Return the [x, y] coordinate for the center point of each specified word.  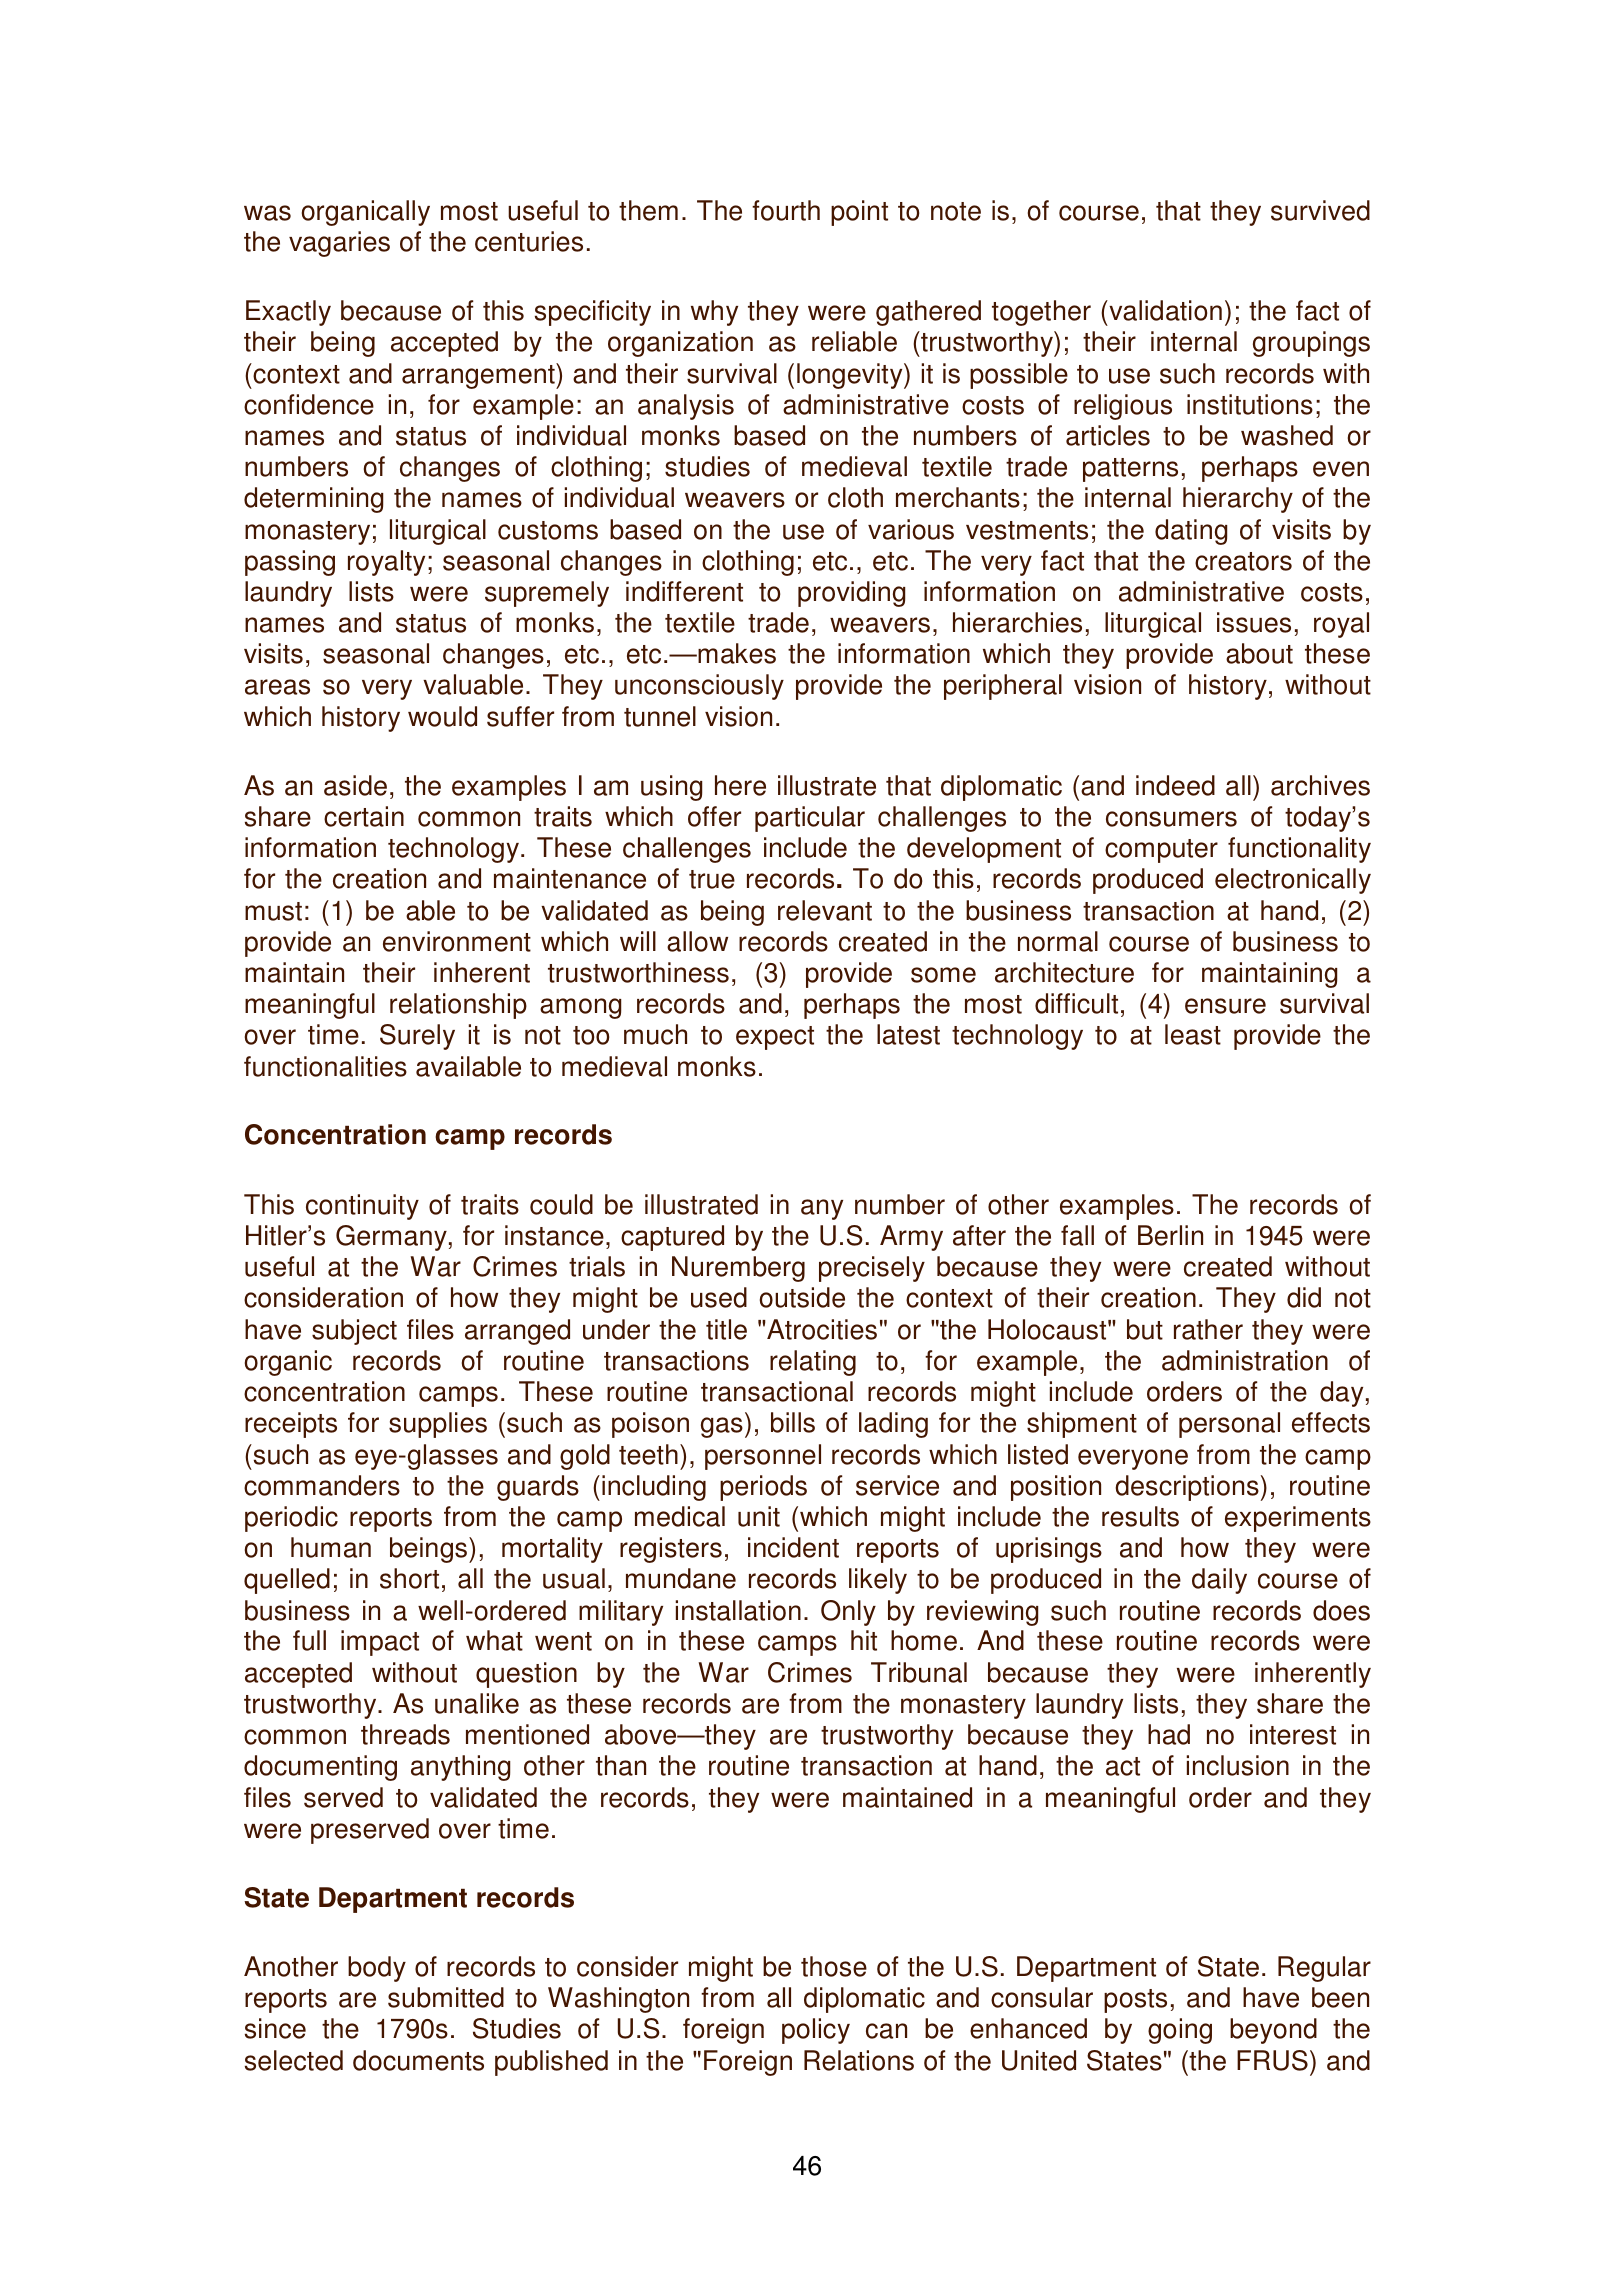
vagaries [339, 244]
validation [1164, 310]
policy [816, 2031]
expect [775, 1038]
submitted [446, 1997]
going [1180, 2031]
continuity [362, 1207]
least [1193, 1034]
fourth [786, 210]
